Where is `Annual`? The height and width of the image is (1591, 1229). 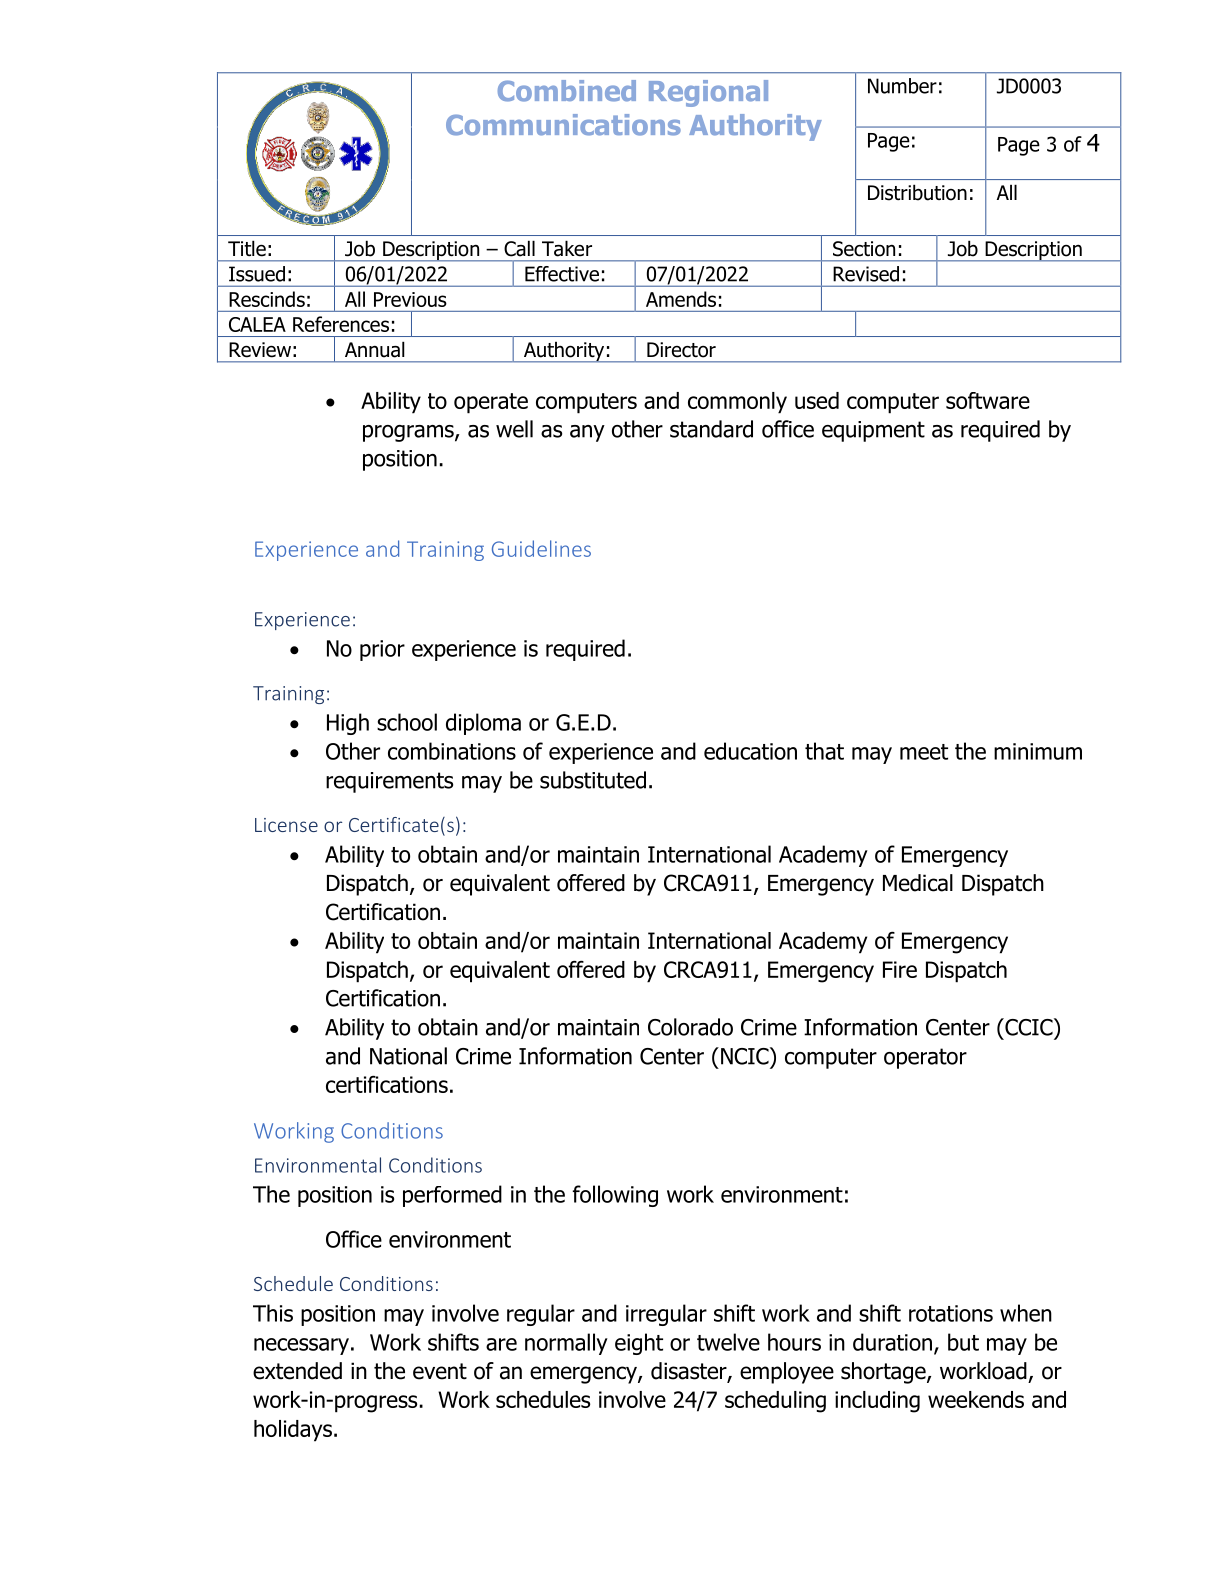
Annual is located at coordinates (374, 350).
